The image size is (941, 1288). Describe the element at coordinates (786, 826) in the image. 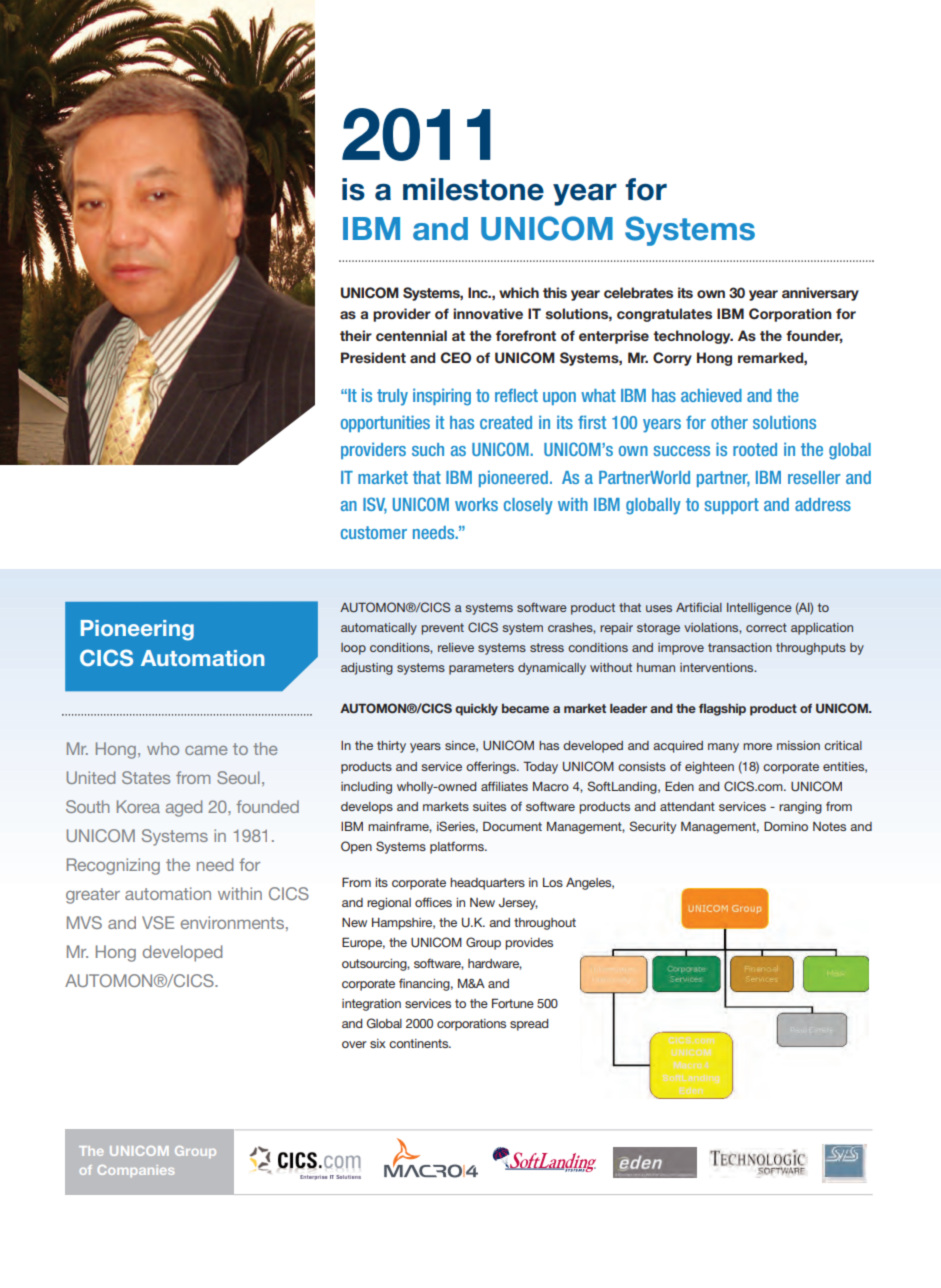

I see `Domino` at that location.
